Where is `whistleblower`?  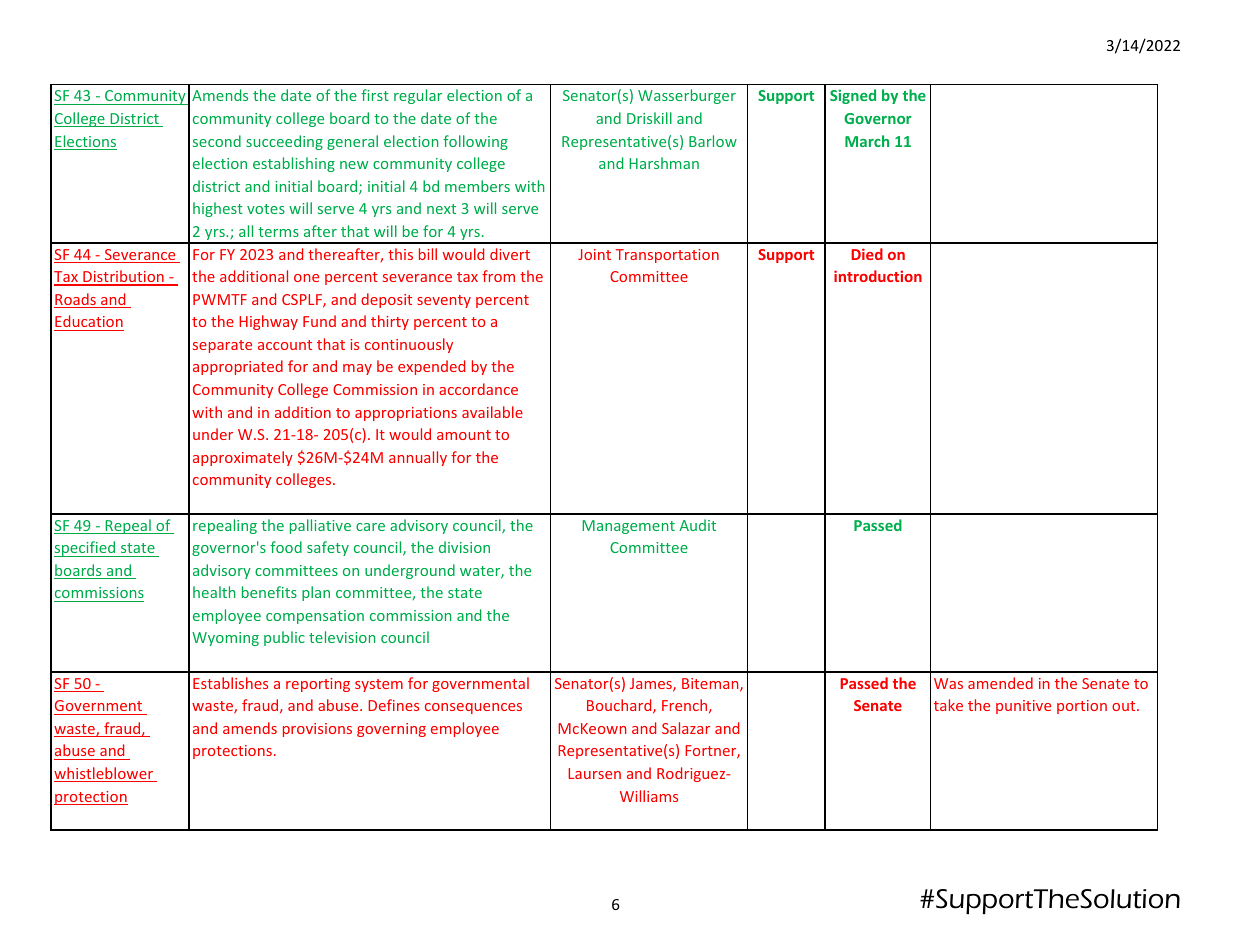
whistleblower is located at coordinates (105, 774).
